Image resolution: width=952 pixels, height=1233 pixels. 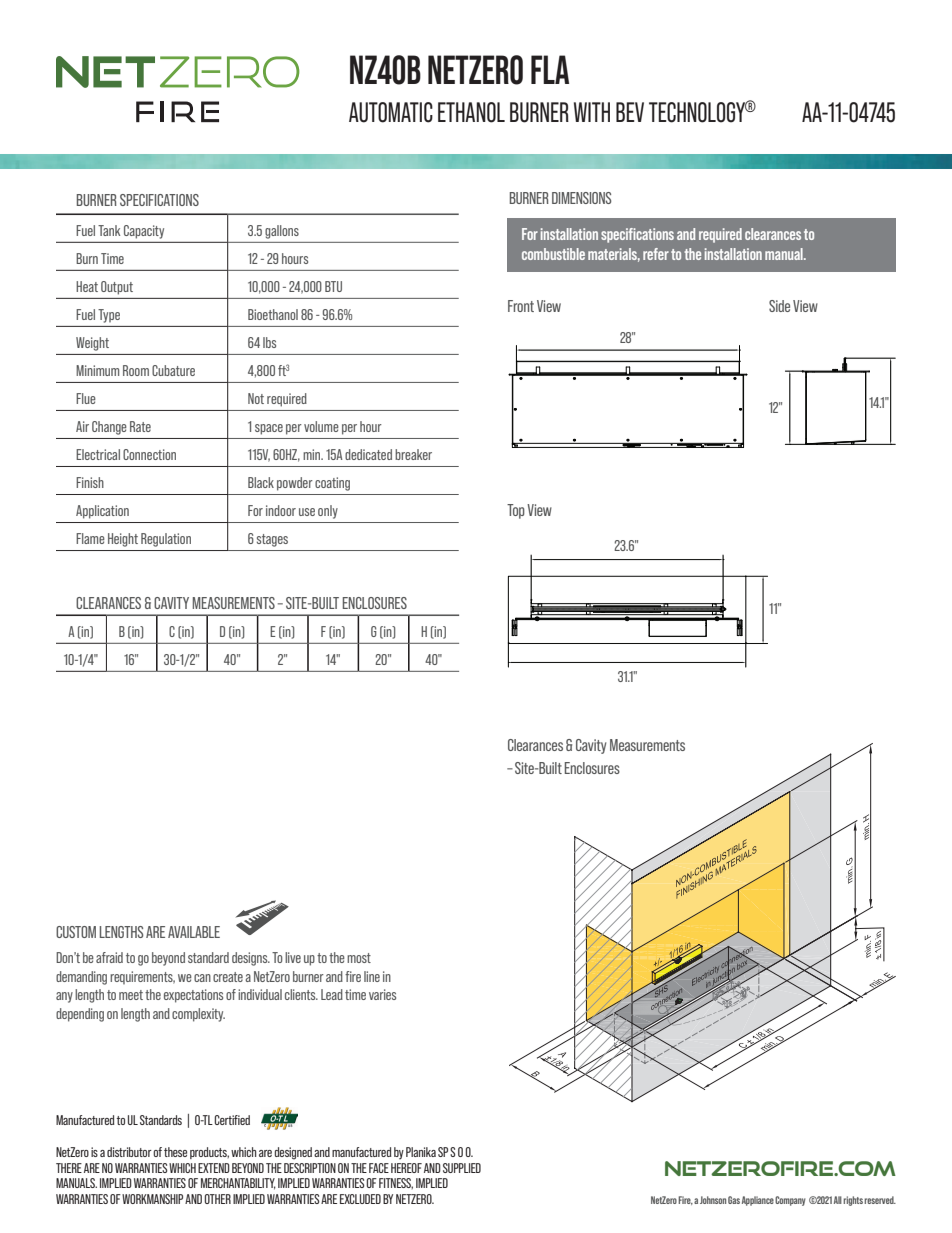 I want to click on AUTOMATIC, so click(x=391, y=112).
